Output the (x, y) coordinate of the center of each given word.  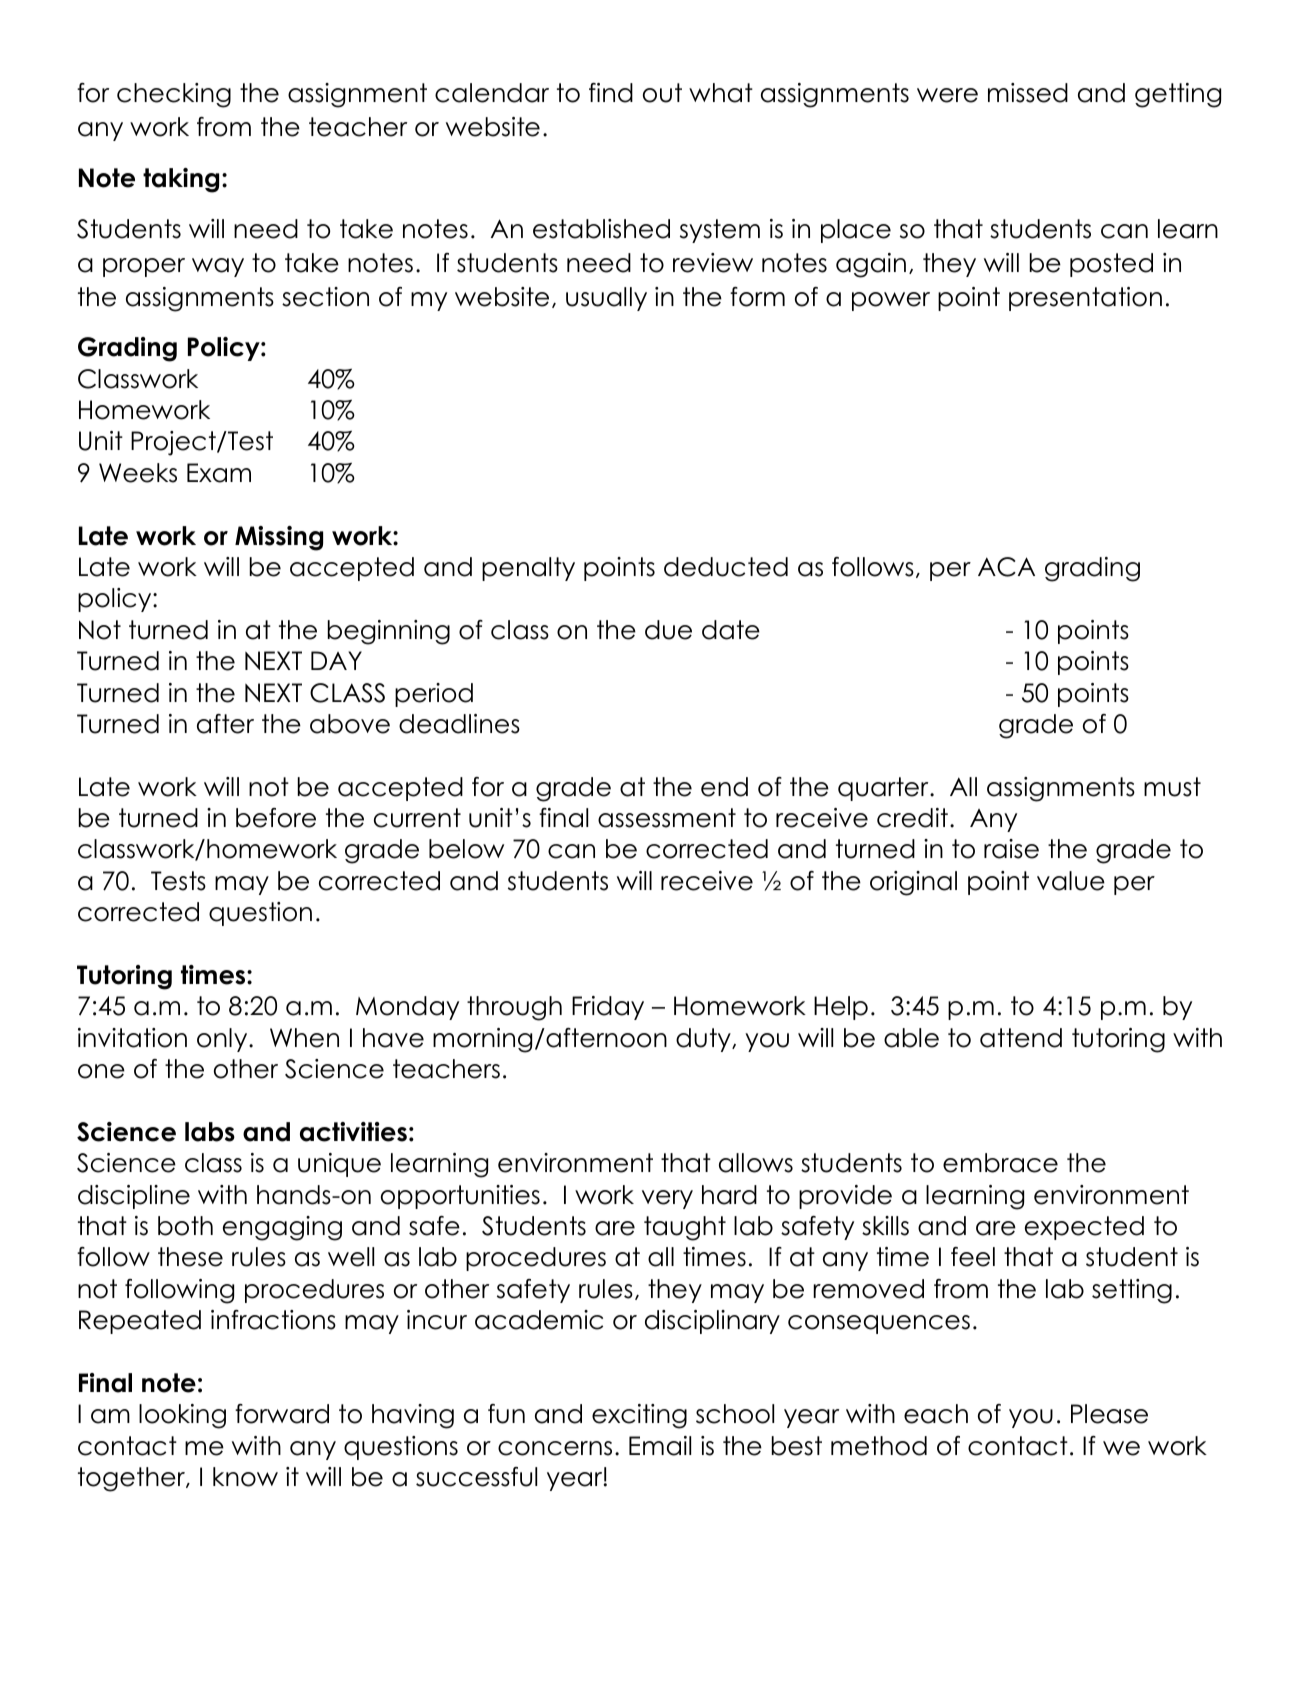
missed (1028, 93)
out (662, 93)
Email (660, 1446)
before (276, 818)
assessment (667, 818)
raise (1011, 849)
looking (182, 1416)
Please (1109, 1414)
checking (174, 95)
